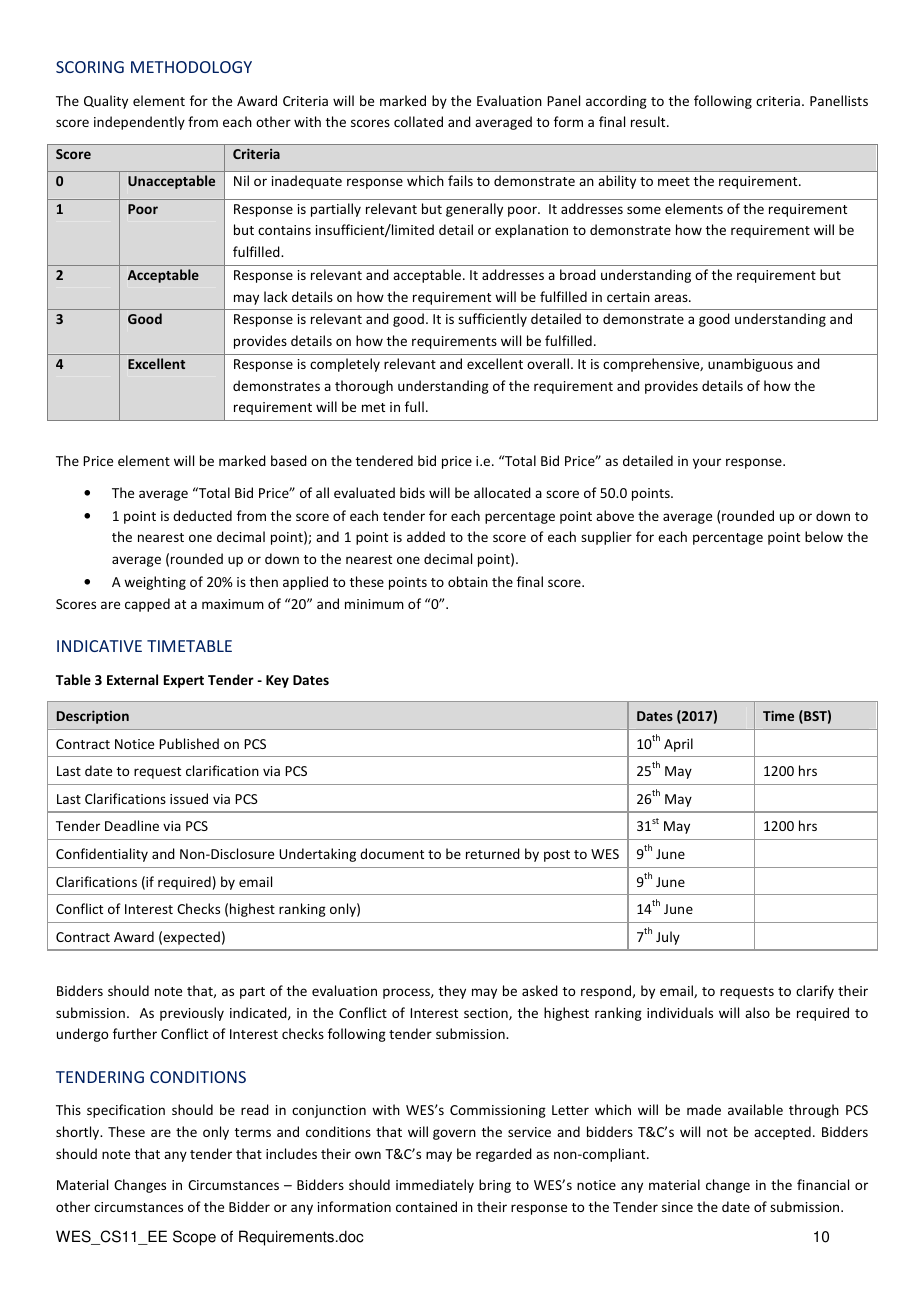 The width and height of the screenshot is (924, 1308). I want to click on collated, so click(418, 121).
